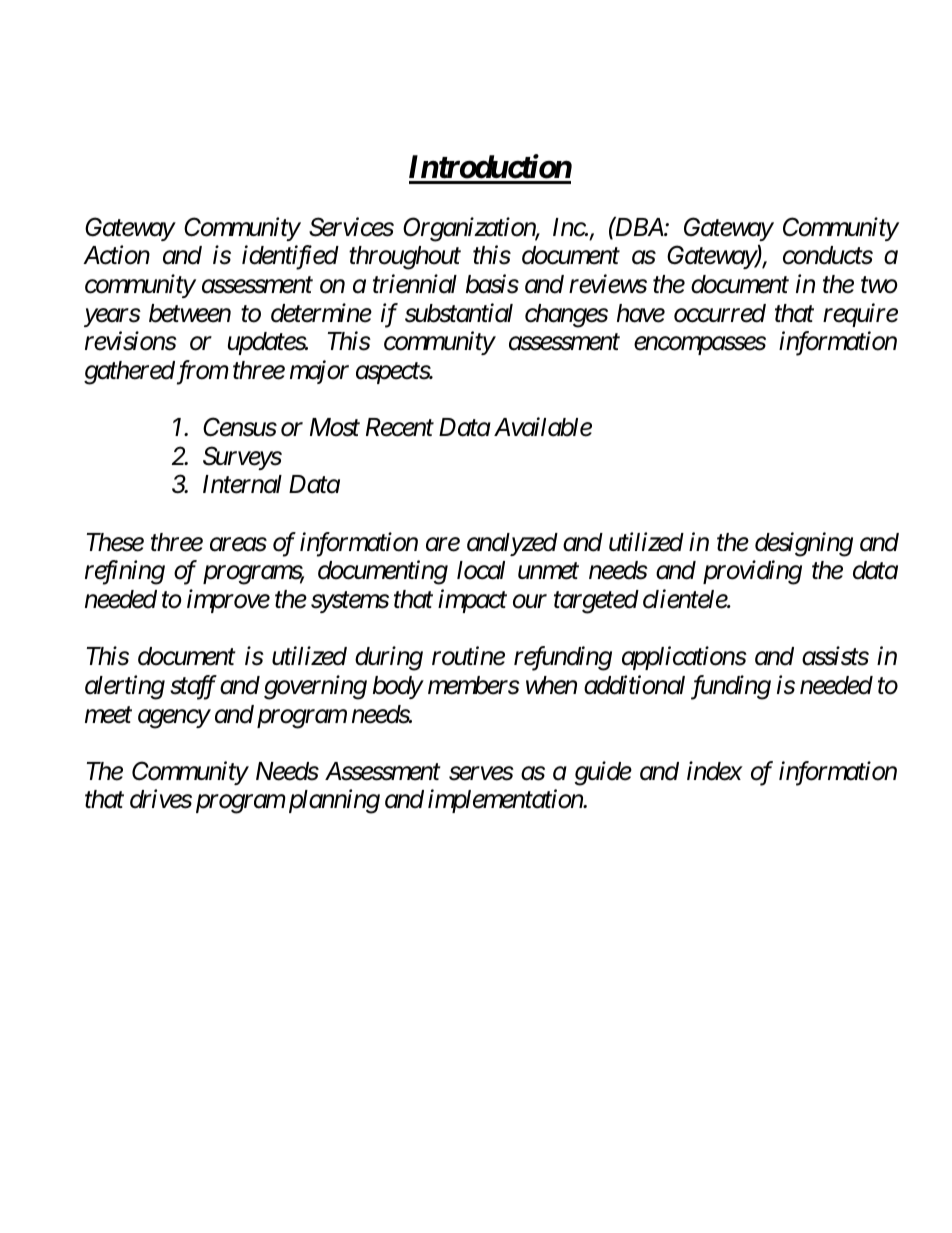 The width and height of the page is (952, 1233). I want to click on targeted, so click(596, 602).
